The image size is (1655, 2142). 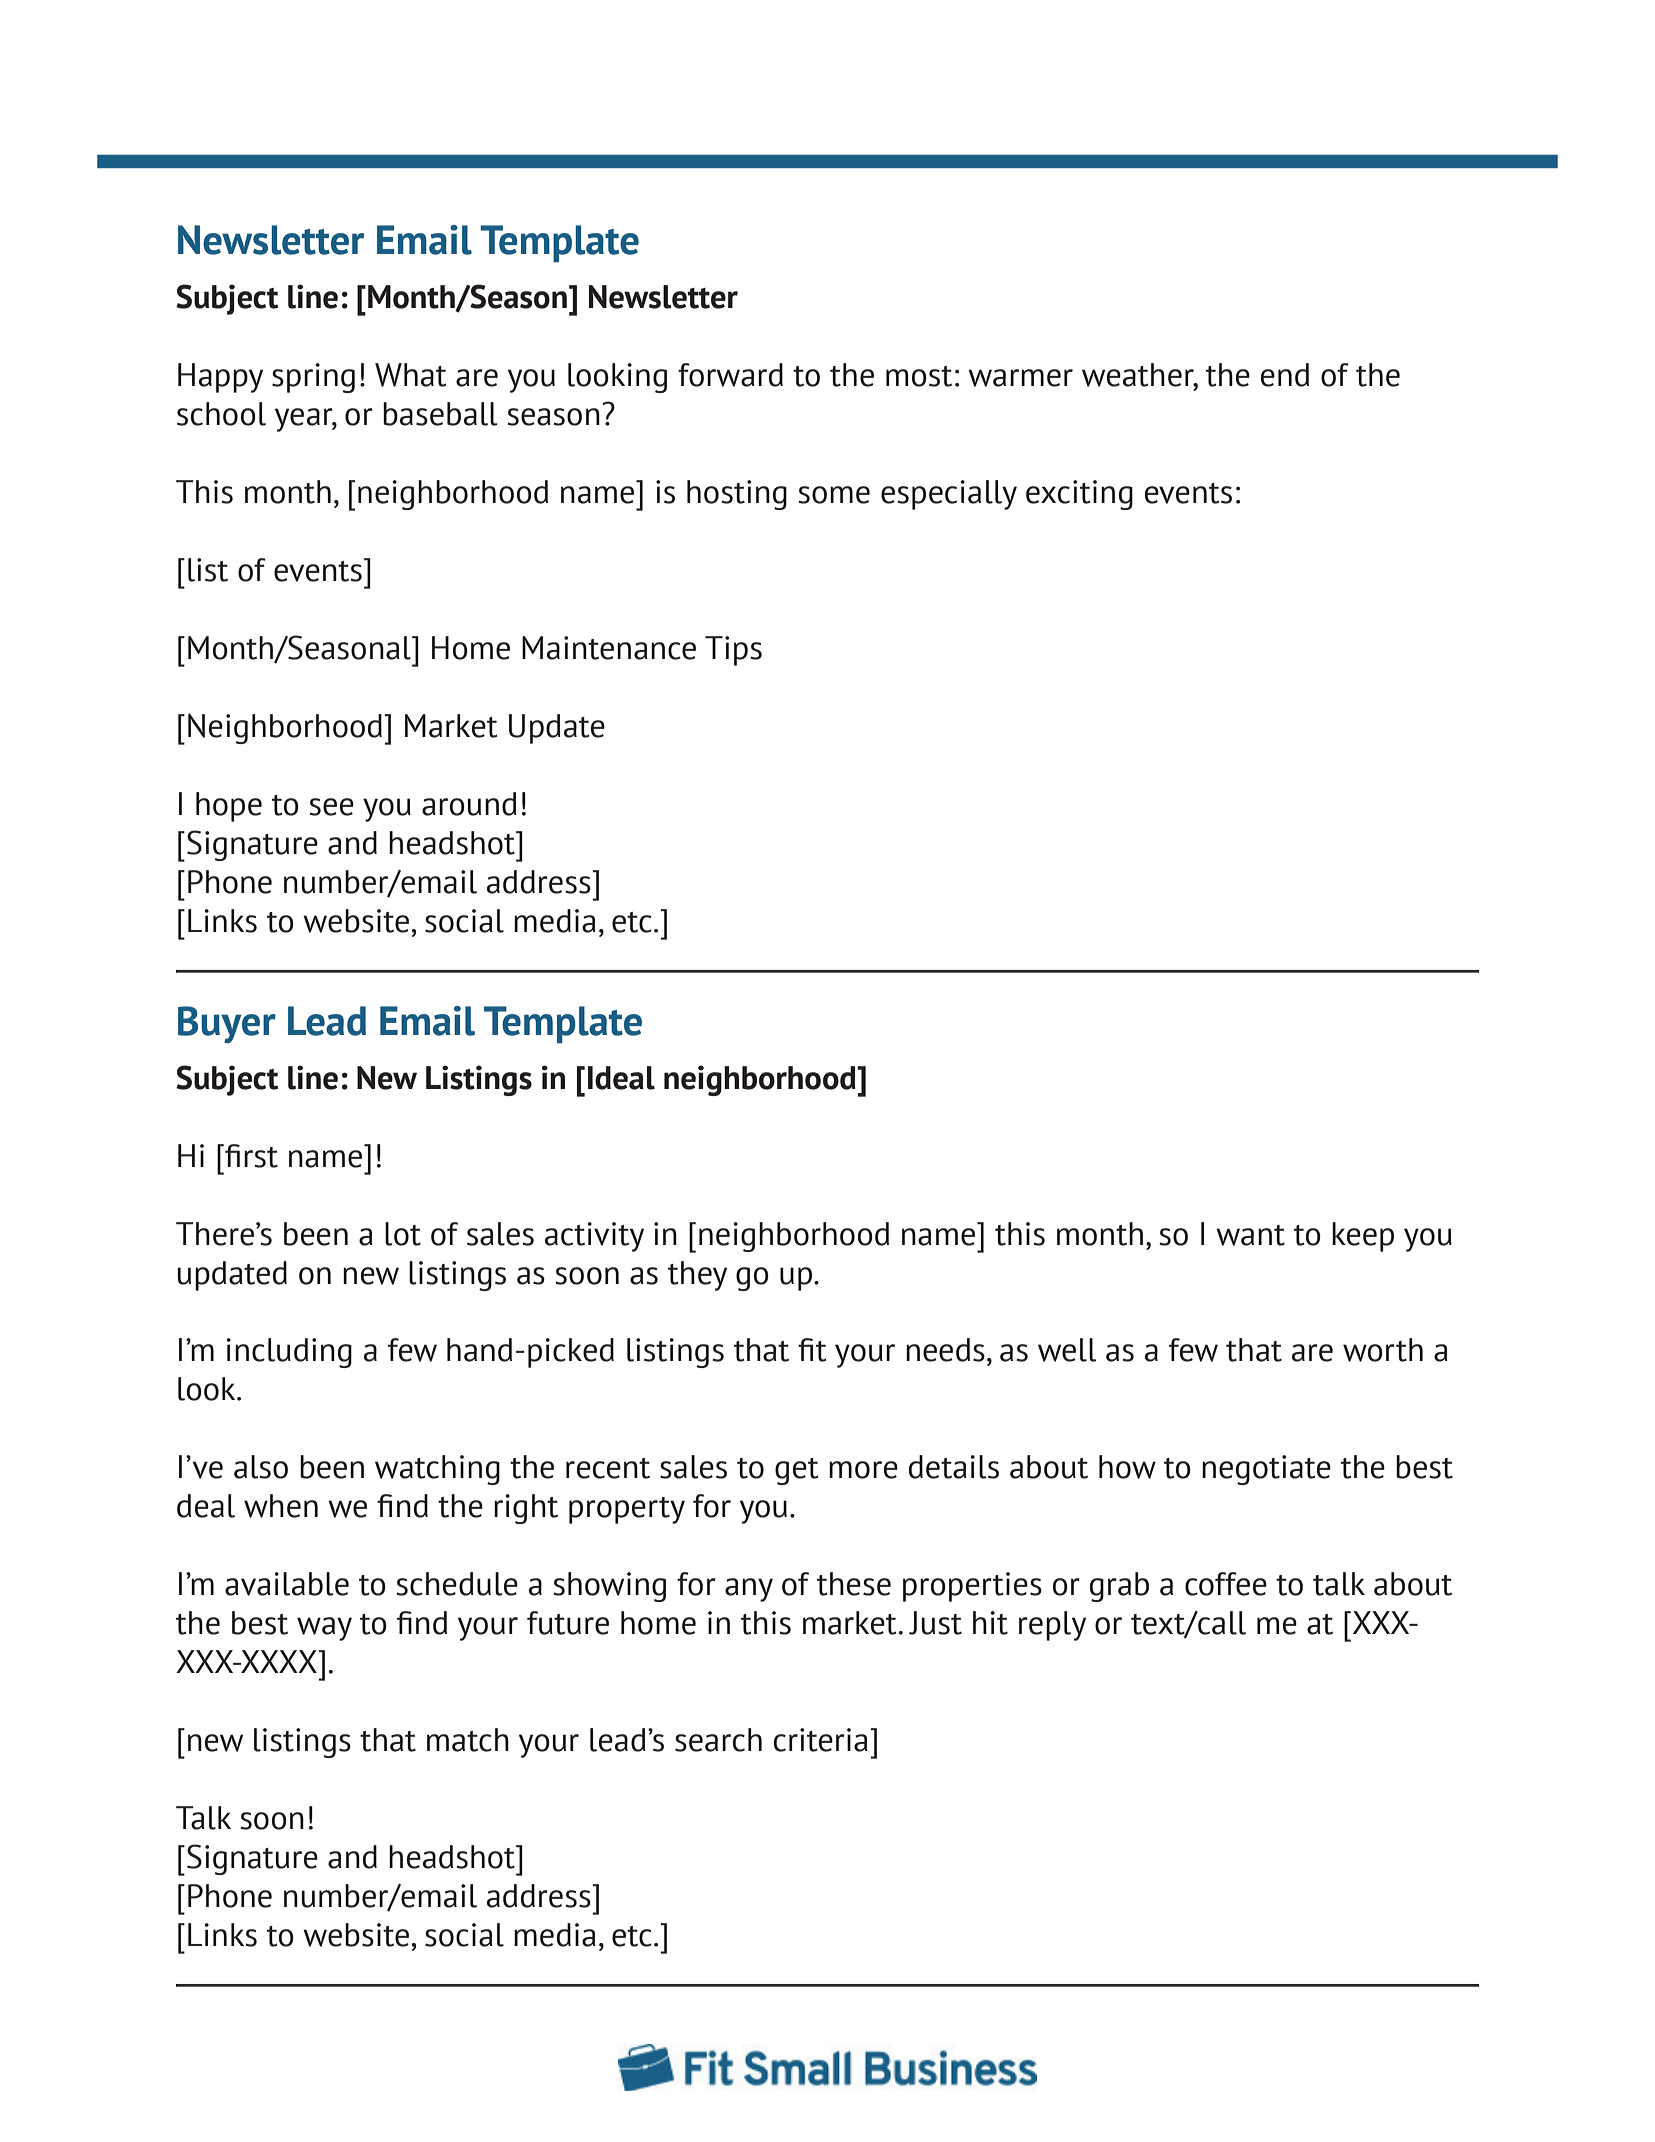 I want to click on Tips, so click(x=733, y=651).
